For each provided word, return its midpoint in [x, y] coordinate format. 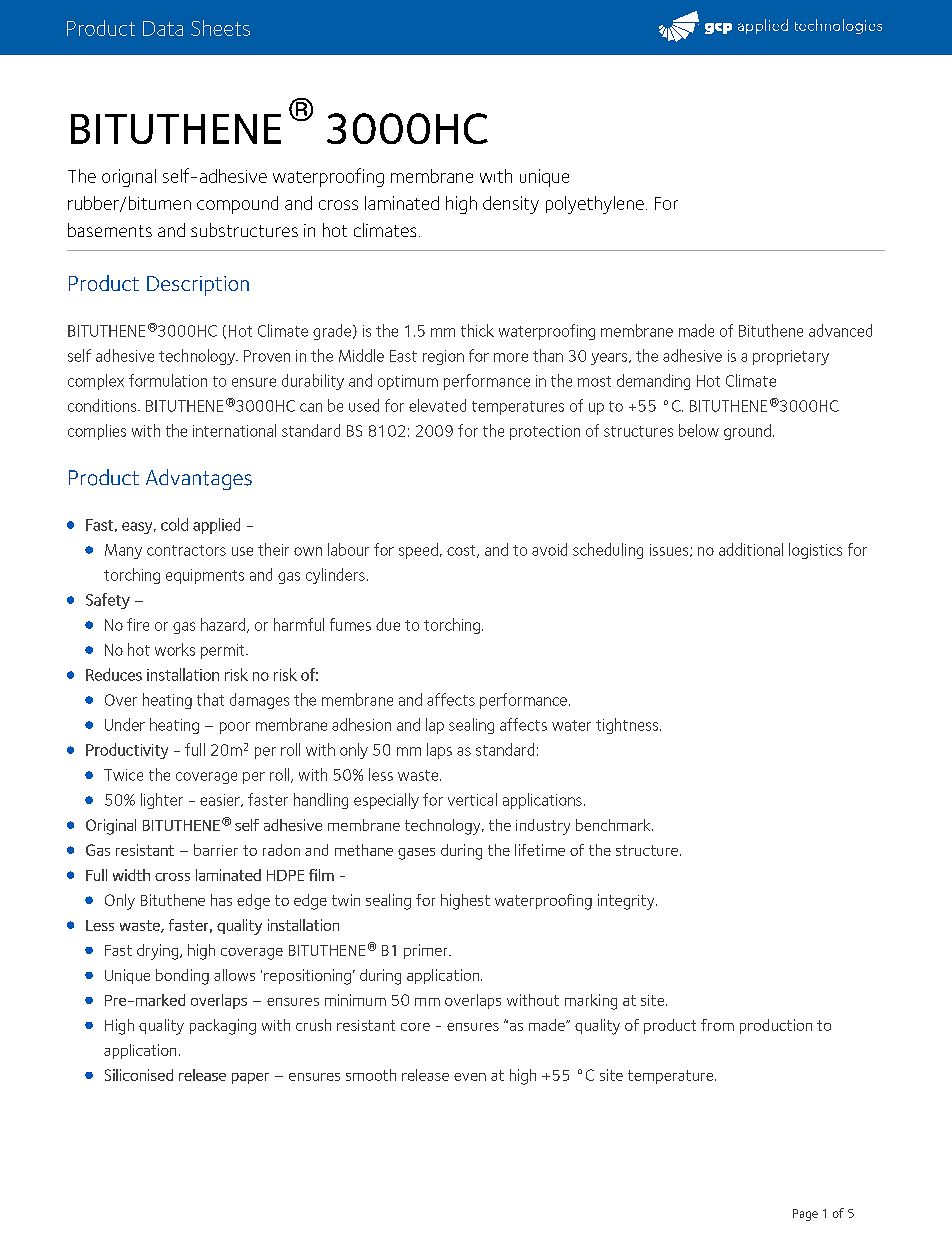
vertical [472, 799]
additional [751, 549]
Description [198, 286]
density [511, 205]
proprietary [791, 357]
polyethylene [595, 205]
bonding [182, 977]
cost [462, 551]
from [717, 1025]
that [210, 699]
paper [250, 1078]
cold [174, 524]
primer [427, 951]
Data [163, 28]
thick [477, 330]
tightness [628, 726]
